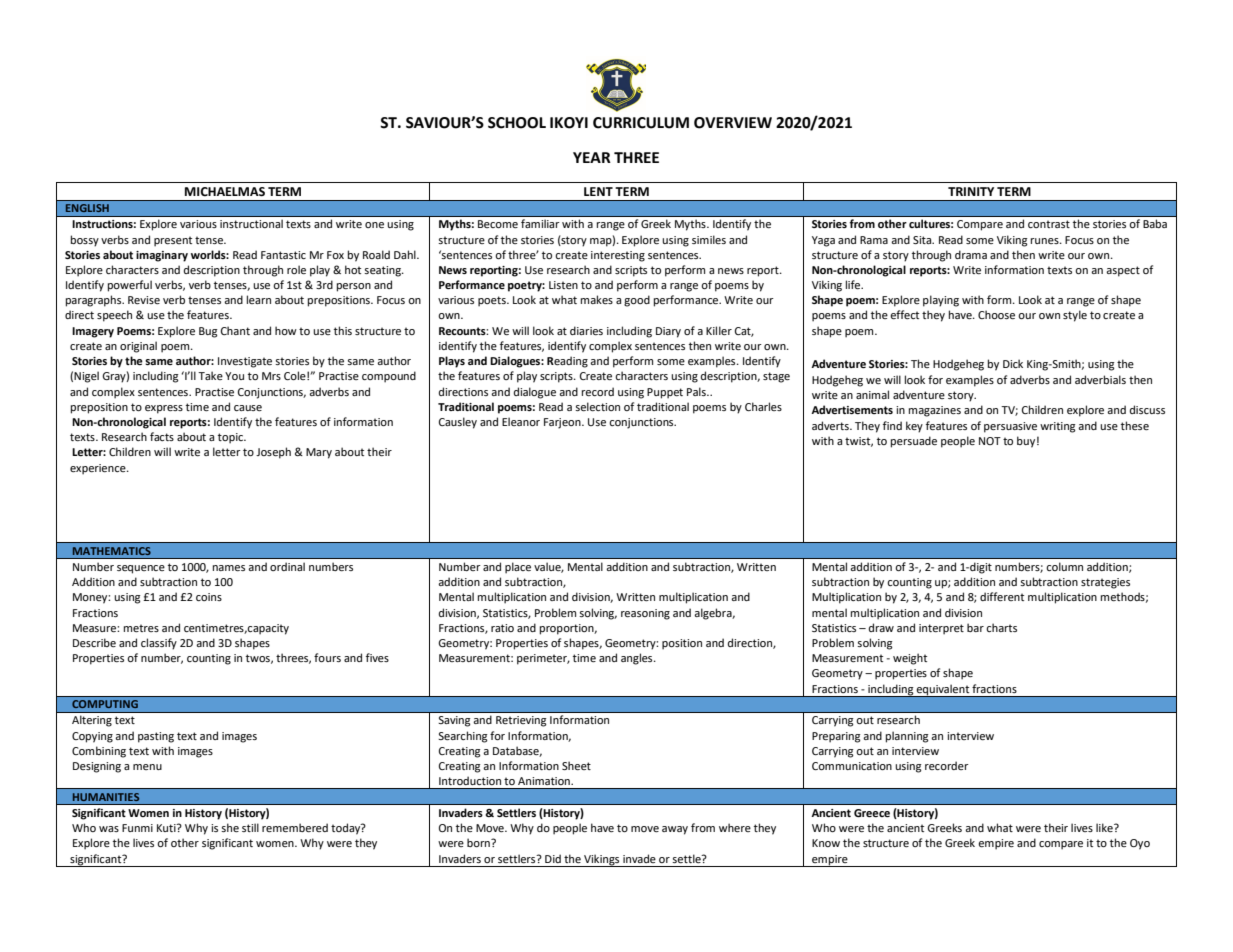 The image size is (1233, 952). What do you see at coordinates (1105, 827) in the document?
I see `like` at bounding box center [1105, 827].
